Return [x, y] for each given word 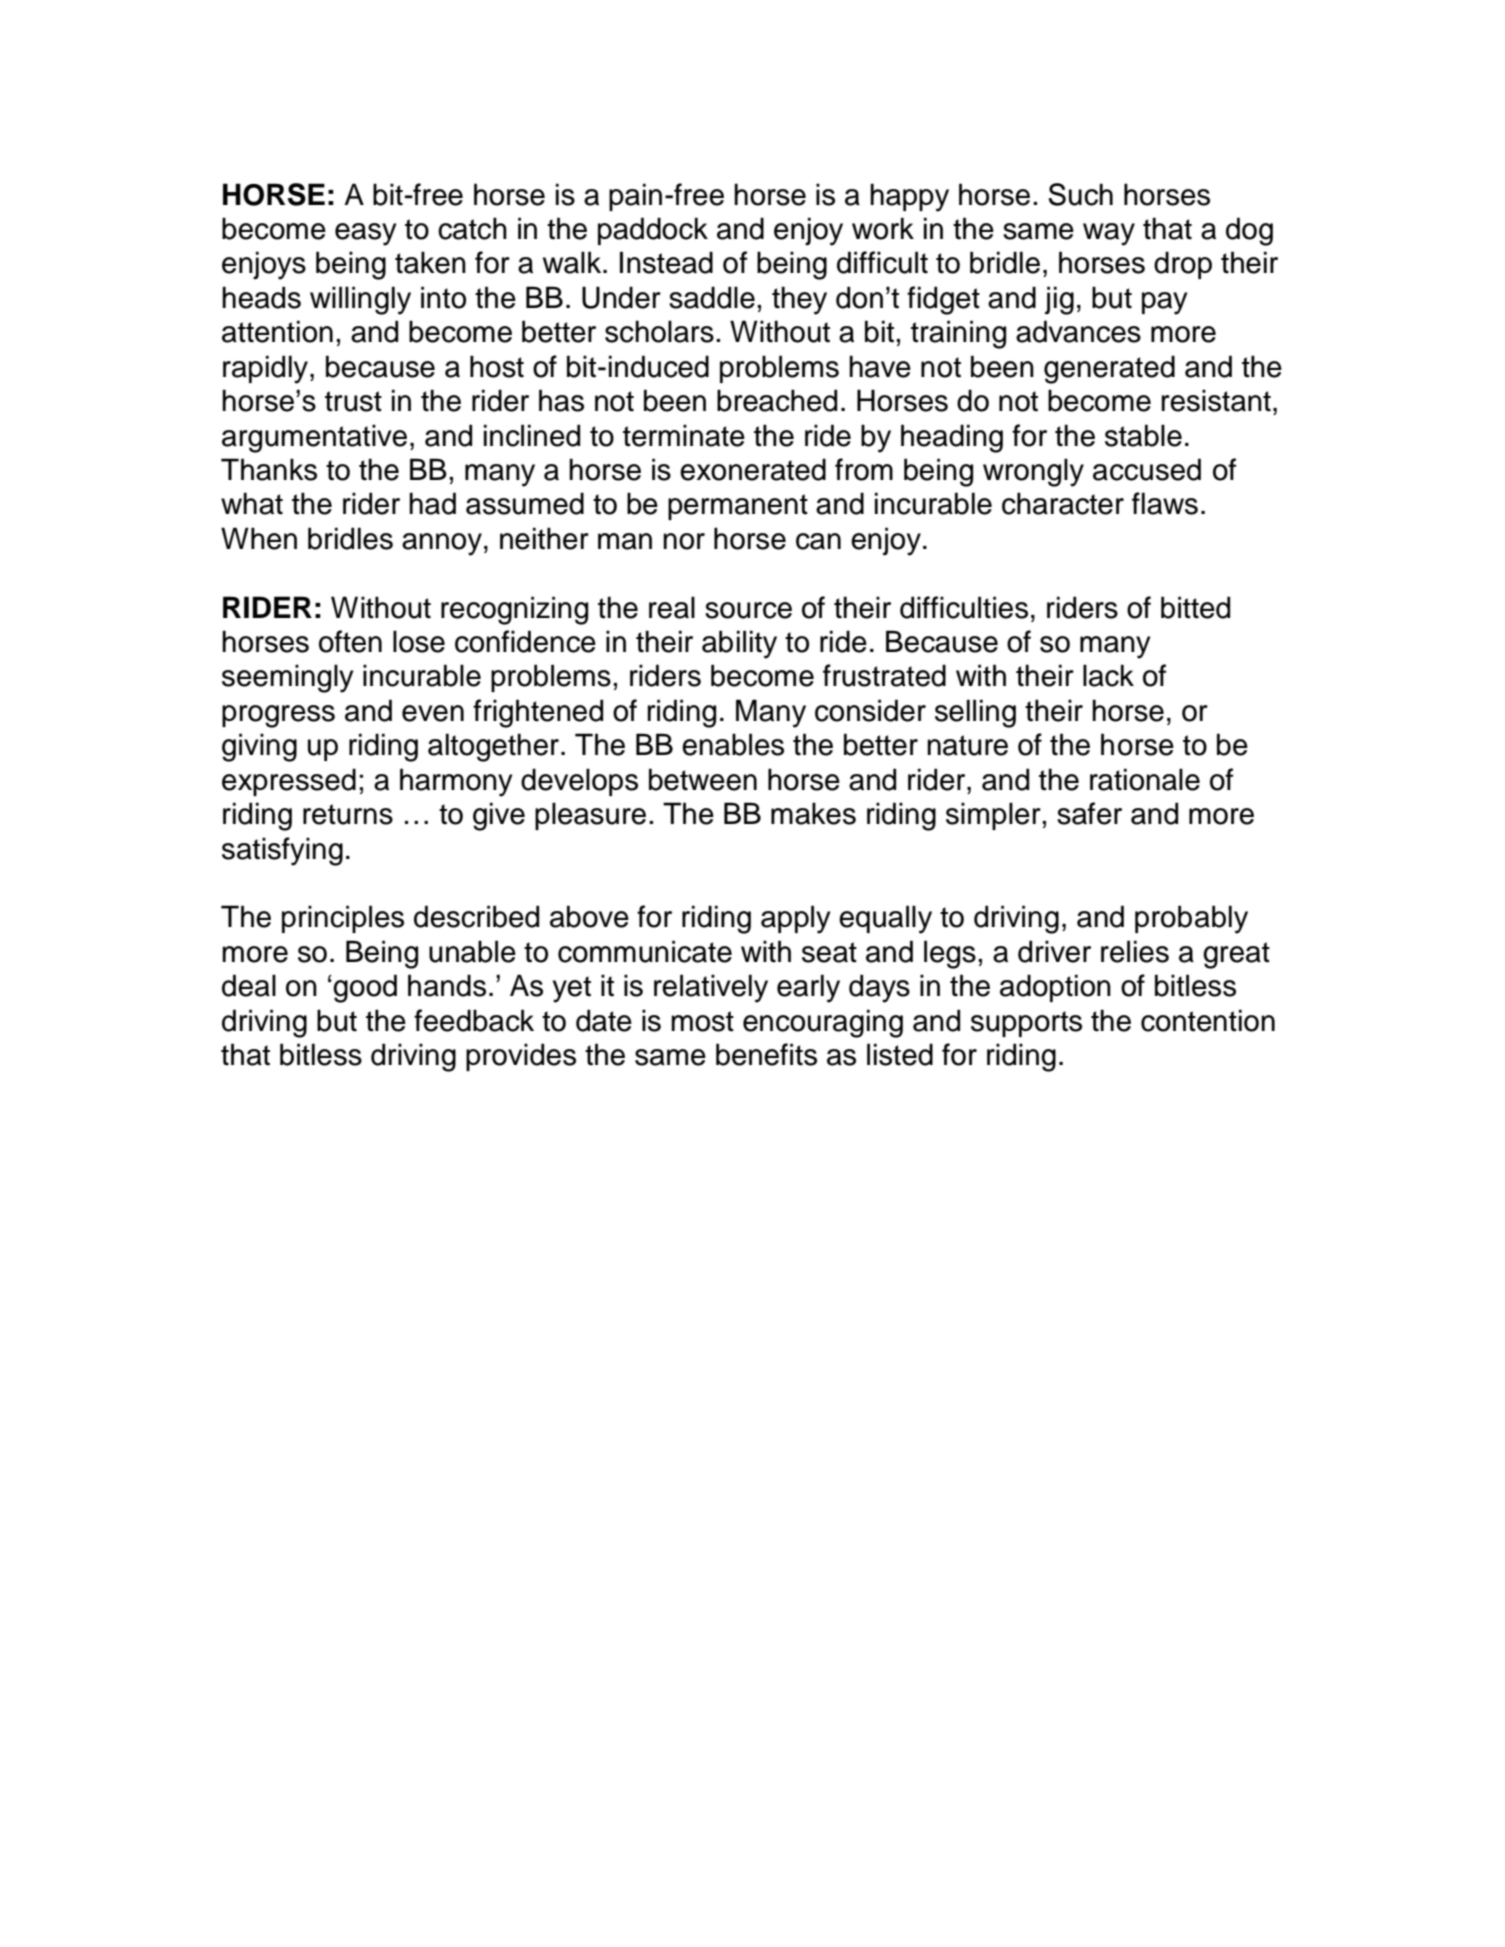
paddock [653, 231]
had [432, 503]
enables [733, 744]
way [1109, 234]
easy [365, 234]
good [365, 988]
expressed [289, 782]
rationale [1145, 779]
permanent [738, 507]
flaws [1165, 503]
